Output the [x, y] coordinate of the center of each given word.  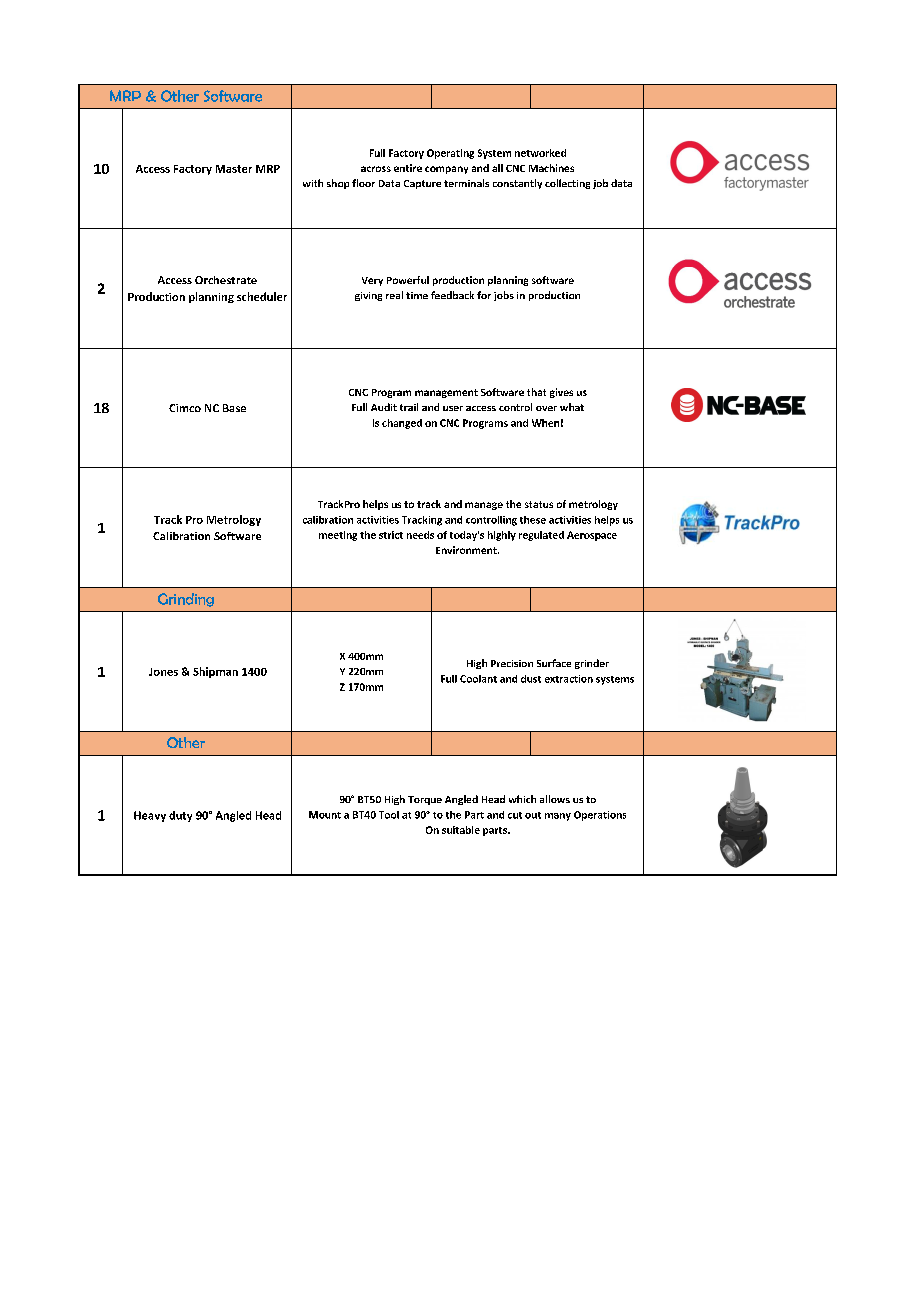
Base [234, 408]
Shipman [215, 672]
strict [391, 535]
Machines [551, 168]
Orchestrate [226, 280]
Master [234, 169]
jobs [504, 296]
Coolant [478, 679]
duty [180, 816]
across [376, 169]
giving [368, 296]
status [539, 504]
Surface [554, 663]
